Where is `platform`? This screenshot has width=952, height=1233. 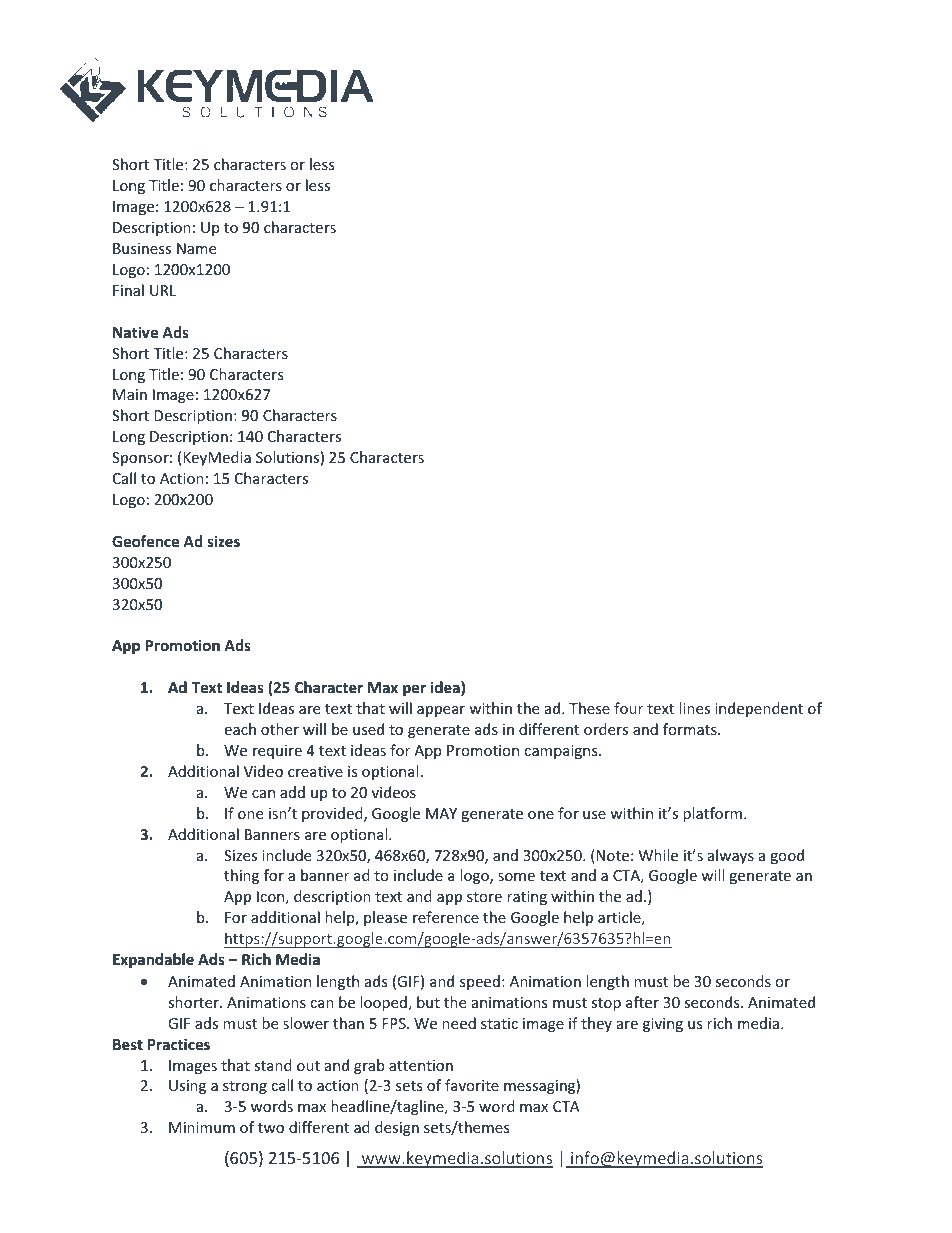
platform is located at coordinates (712, 814).
